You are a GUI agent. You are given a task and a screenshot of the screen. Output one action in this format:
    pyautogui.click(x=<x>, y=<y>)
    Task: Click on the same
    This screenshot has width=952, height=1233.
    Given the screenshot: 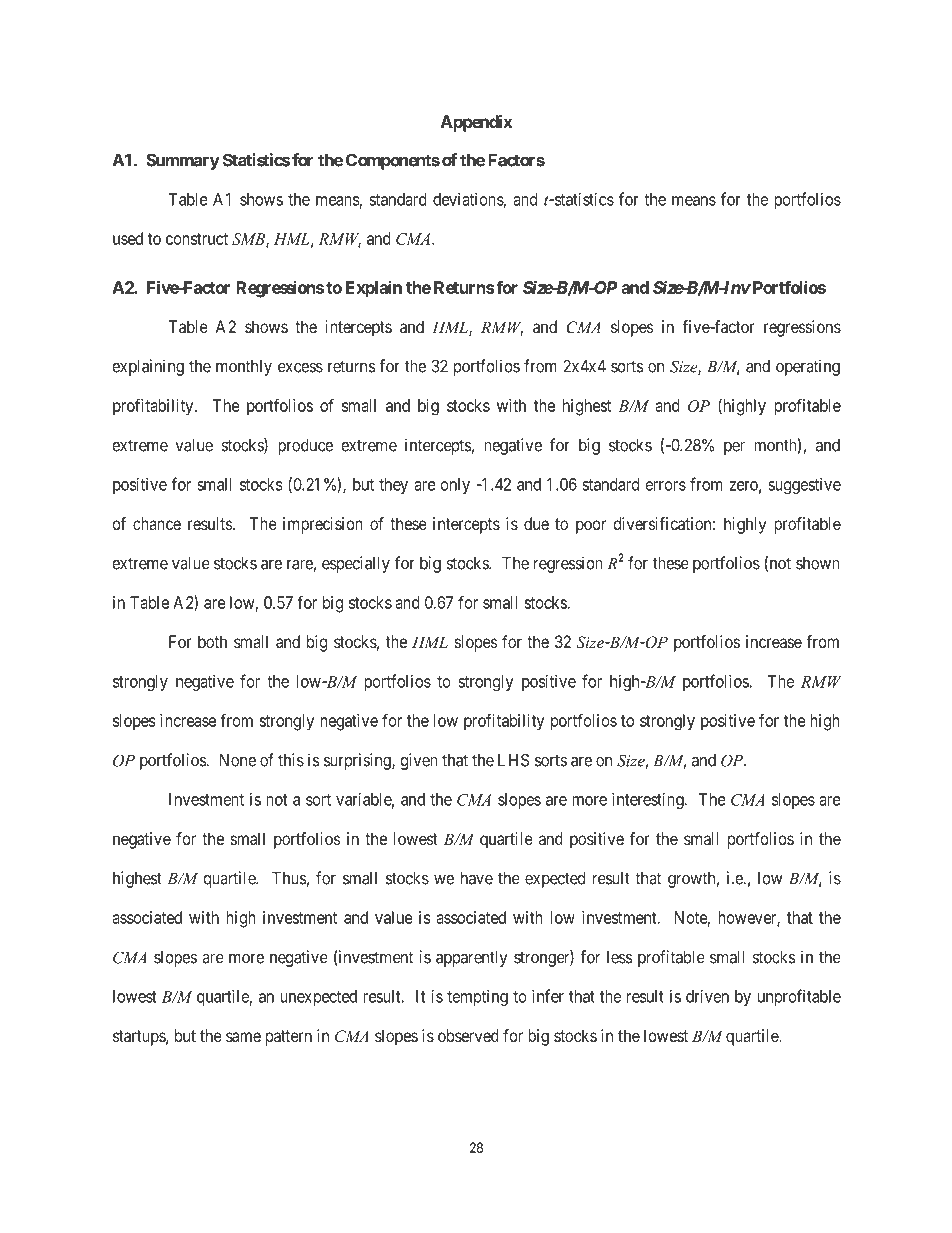 What is the action you would take?
    pyautogui.click(x=243, y=1037)
